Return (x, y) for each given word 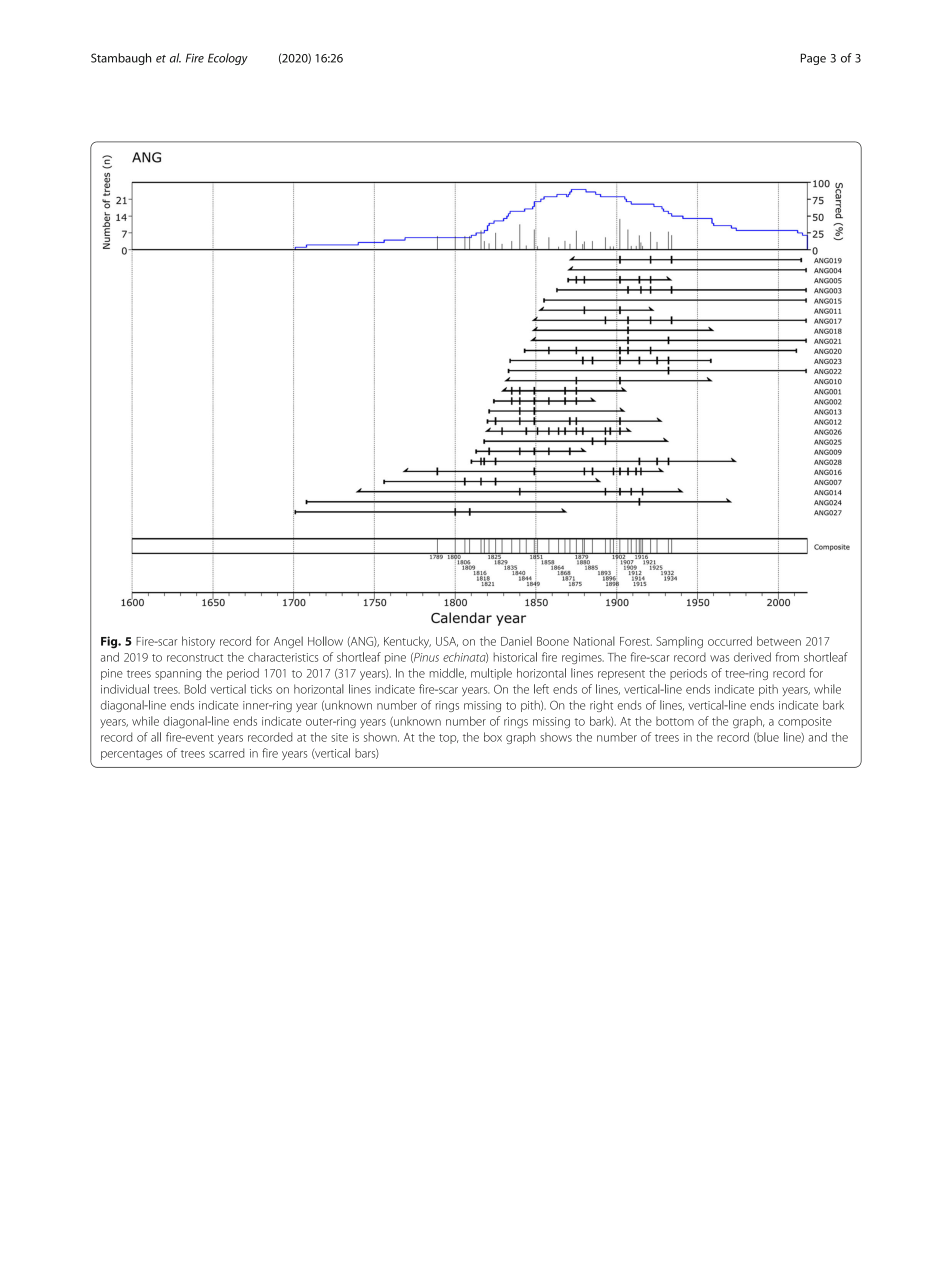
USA (447, 642)
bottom (675, 721)
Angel (288, 642)
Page (813, 59)
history (198, 642)
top (448, 739)
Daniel (516, 641)
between (779, 641)
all (156, 737)
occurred (730, 641)
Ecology (228, 59)
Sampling (679, 642)
